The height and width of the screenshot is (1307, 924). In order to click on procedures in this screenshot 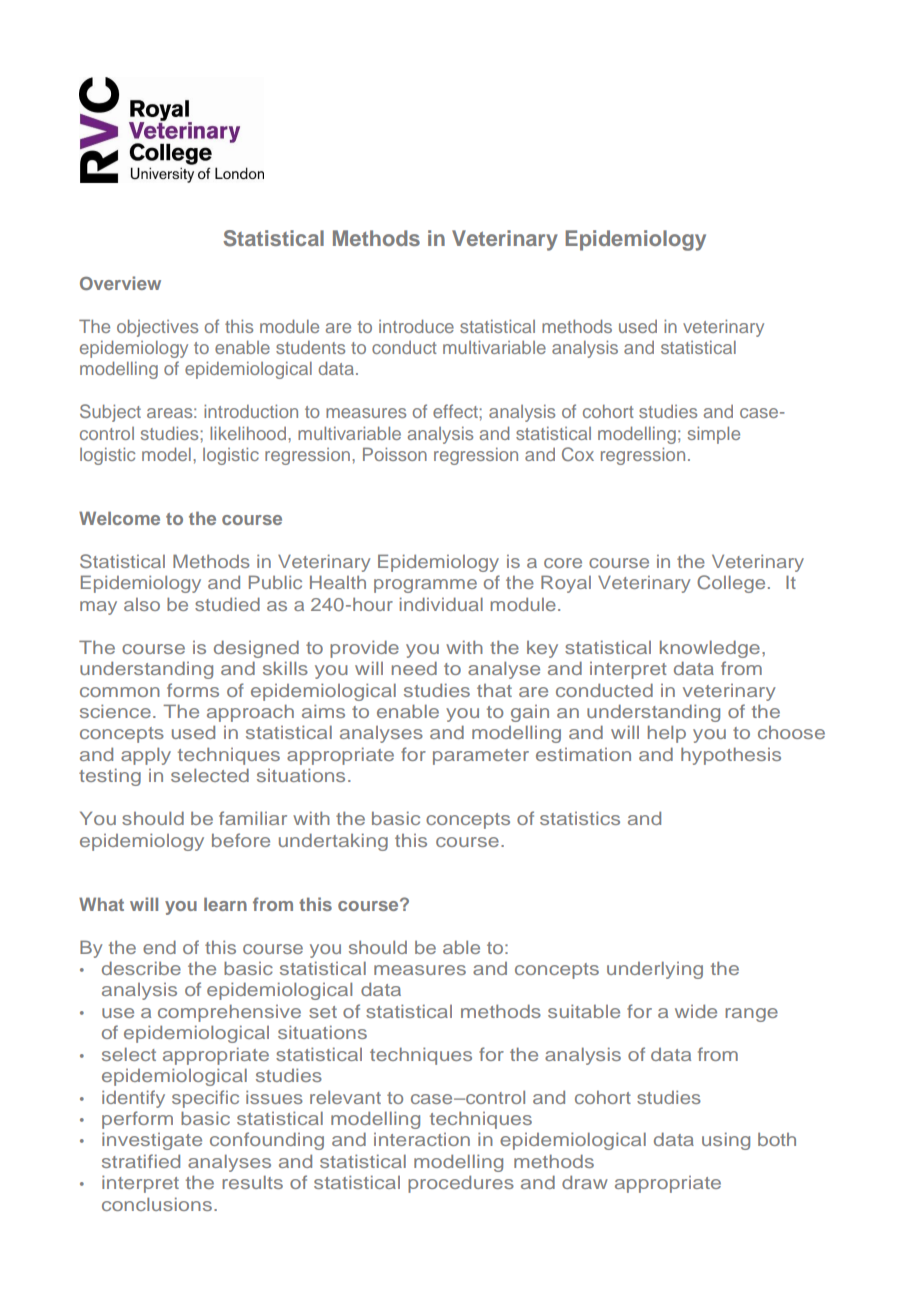, I will do `click(461, 1184)`.
